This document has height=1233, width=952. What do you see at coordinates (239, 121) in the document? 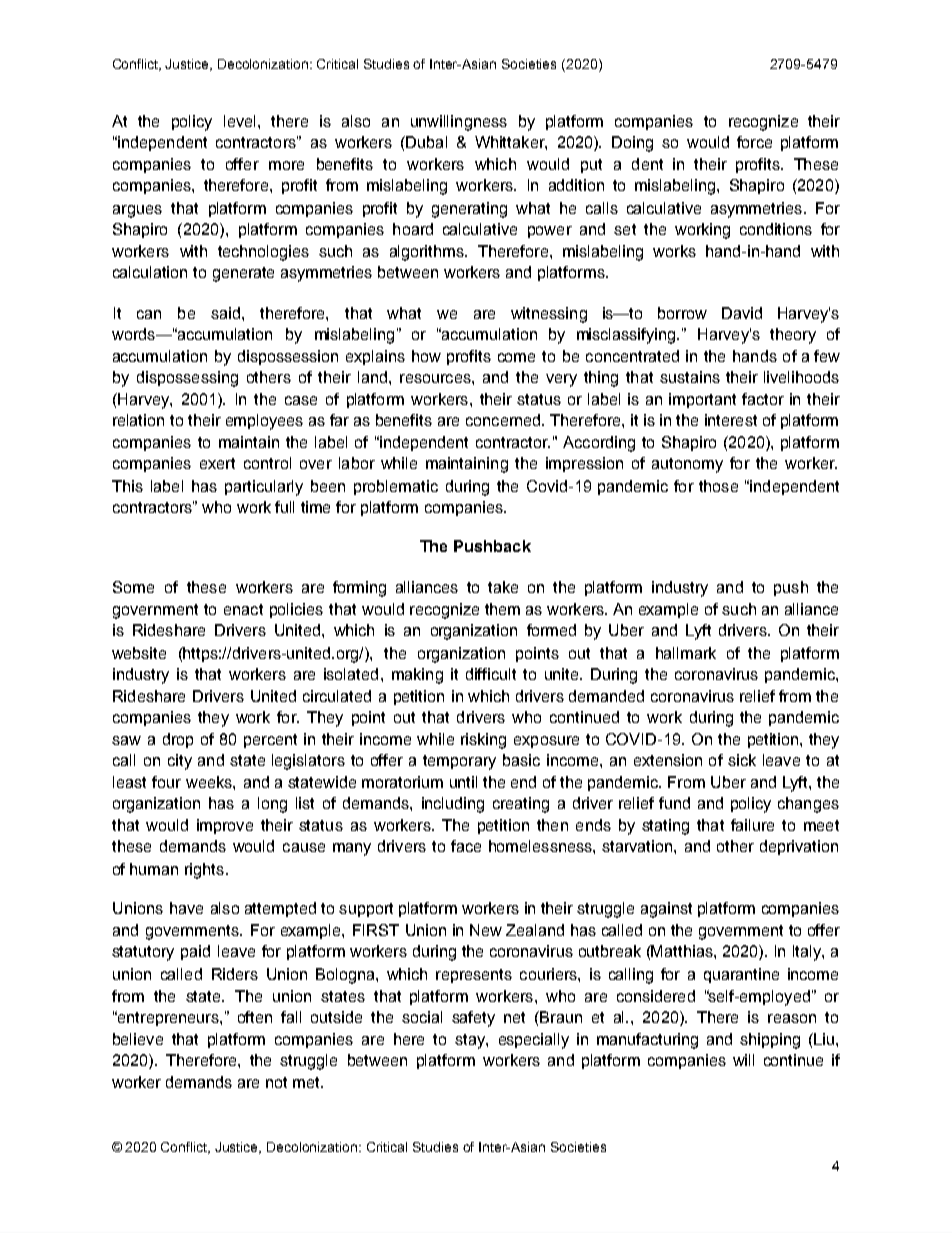
I see `level` at bounding box center [239, 121].
